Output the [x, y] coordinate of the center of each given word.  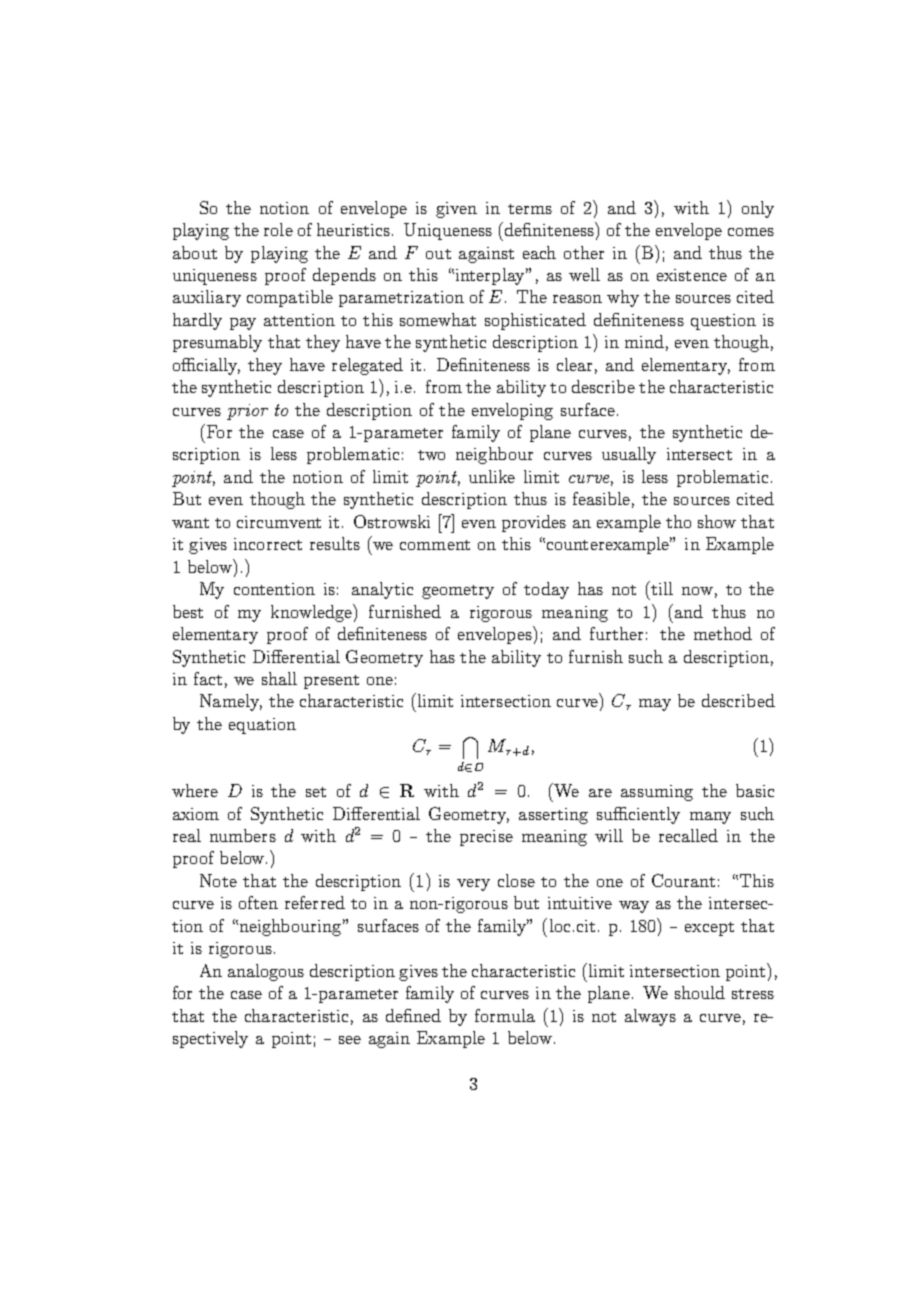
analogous [266, 972]
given [456, 210]
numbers [243, 835]
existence [692, 275]
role [278, 229]
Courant [683, 880]
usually [629, 455]
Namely [231, 702]
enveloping [512, 411]
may [655, 705]
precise [486, 838]
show [717, 521]
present [331, 682]
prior [247, 412]
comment [435, 545]
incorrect [268, 544]
